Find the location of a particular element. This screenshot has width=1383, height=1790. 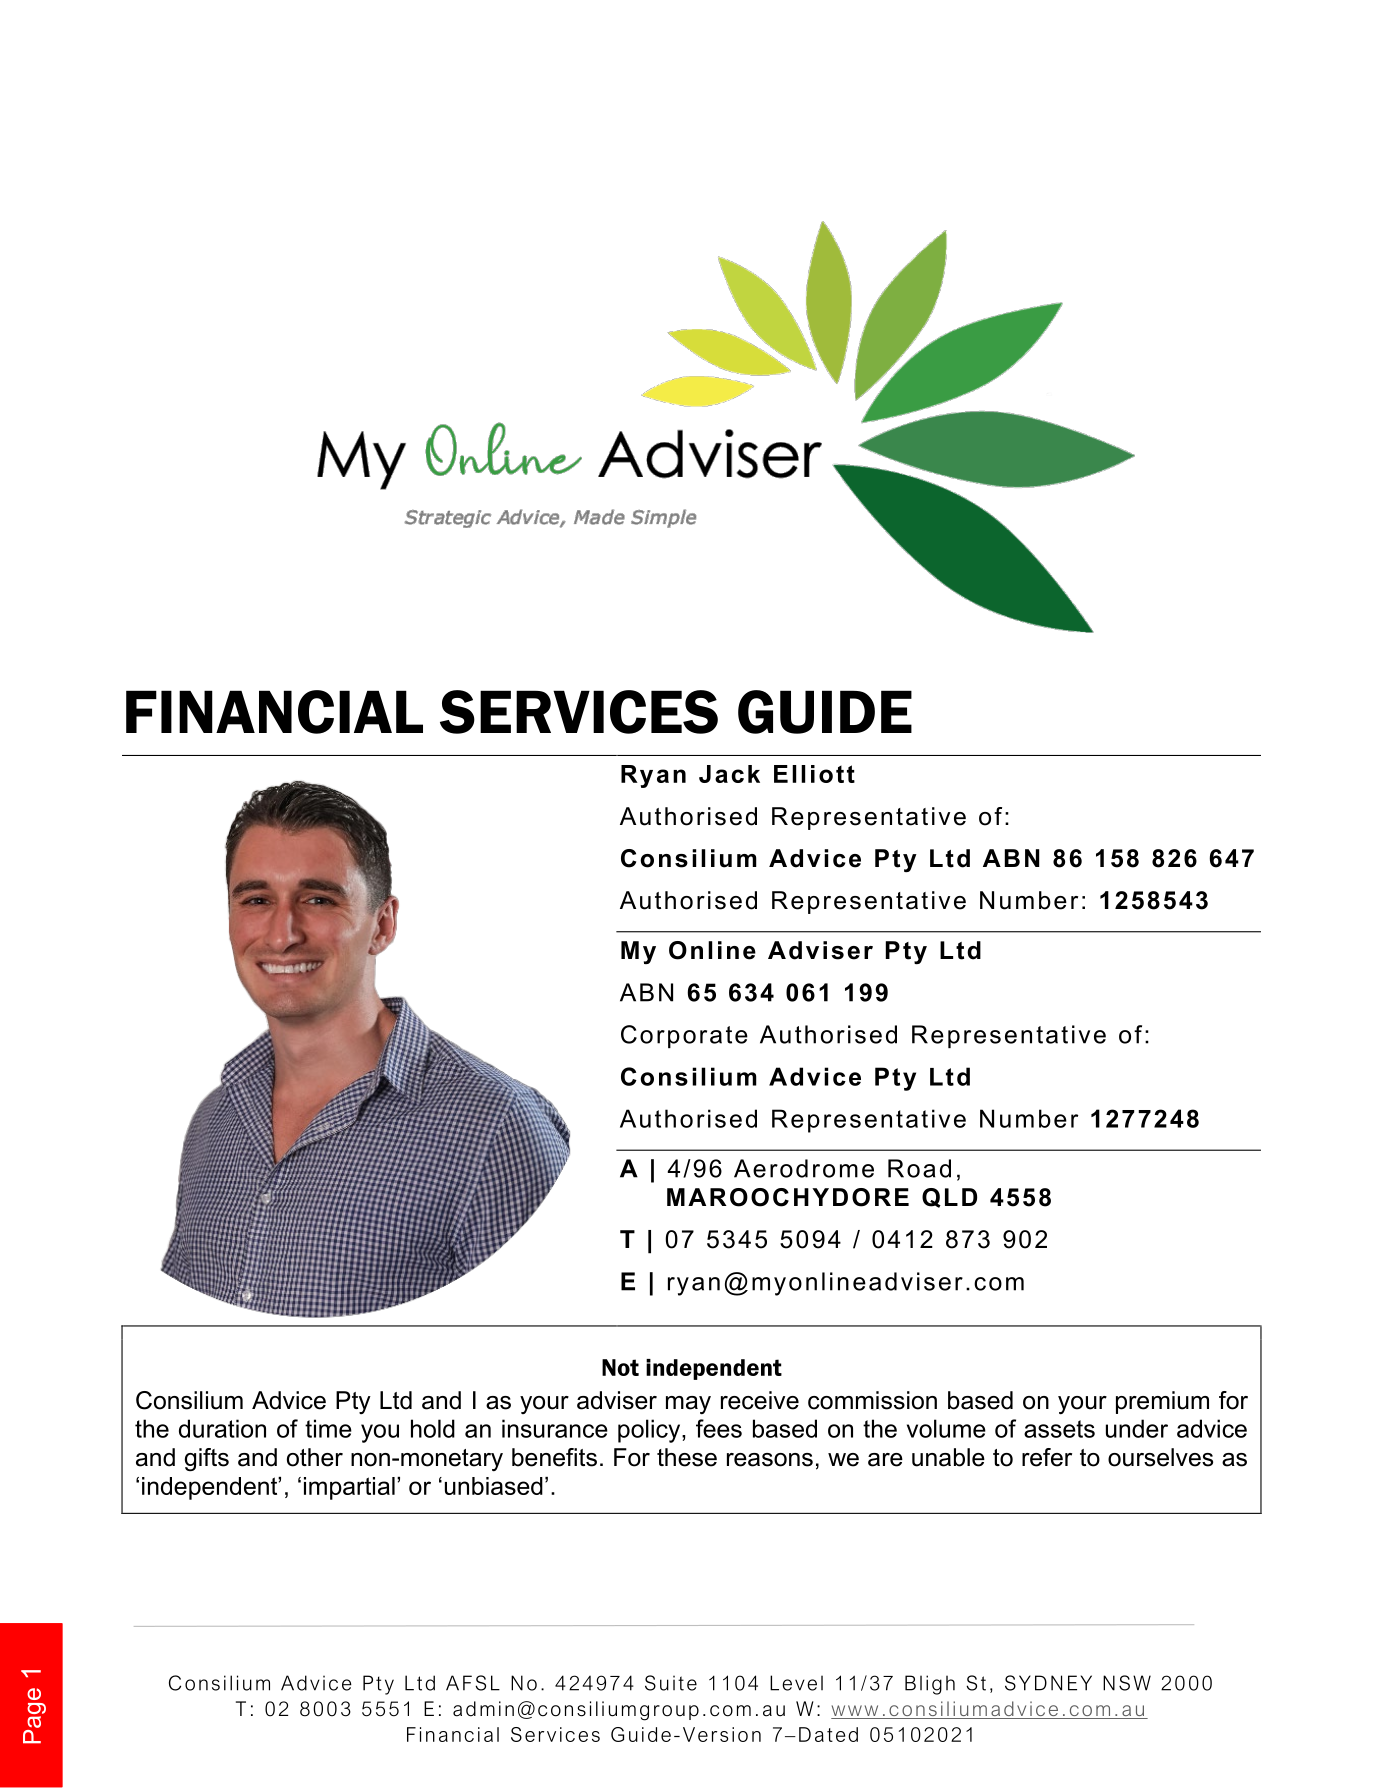

Road is located at coordinates (919, 1168).
